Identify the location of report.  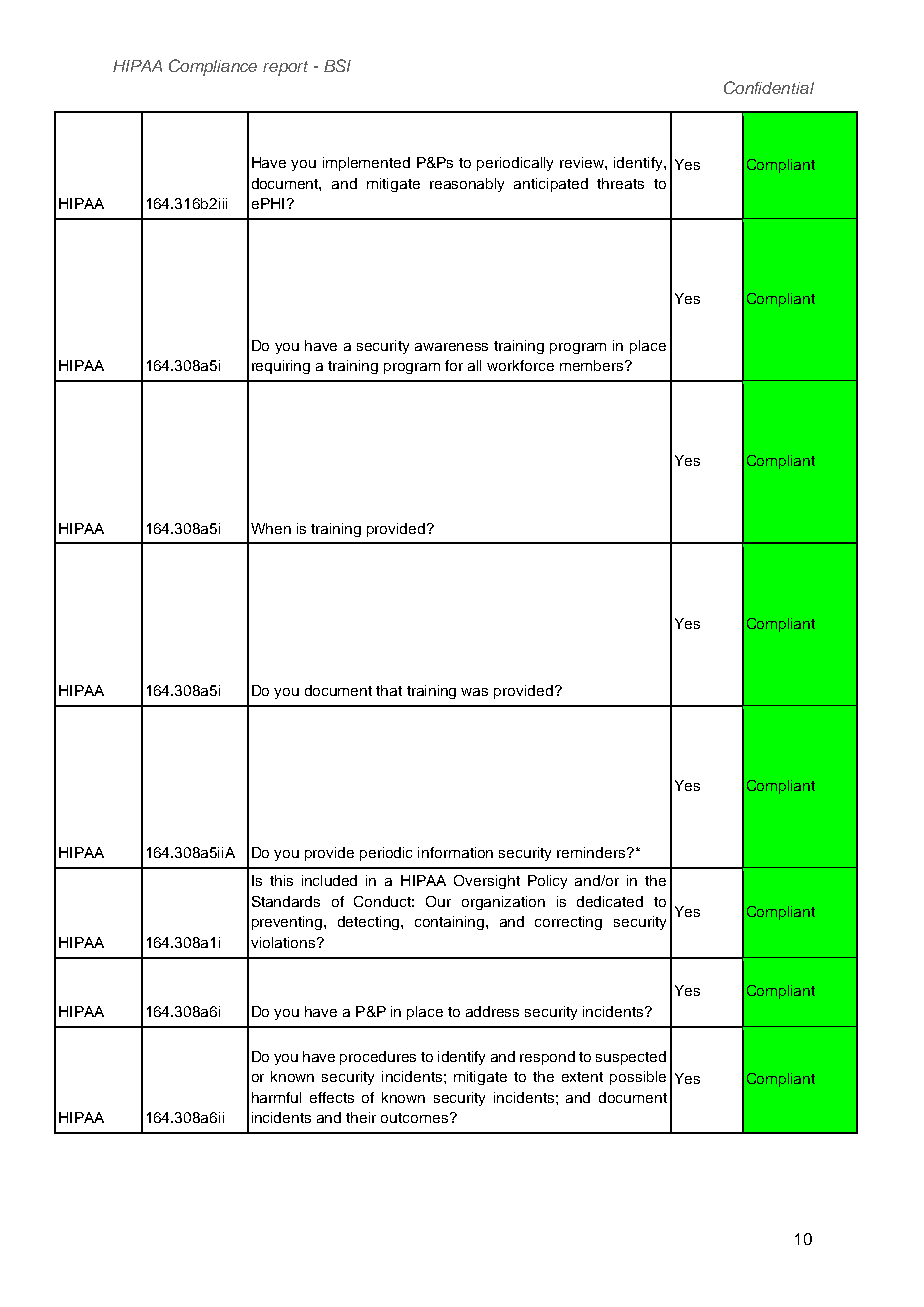
(285, 68).
